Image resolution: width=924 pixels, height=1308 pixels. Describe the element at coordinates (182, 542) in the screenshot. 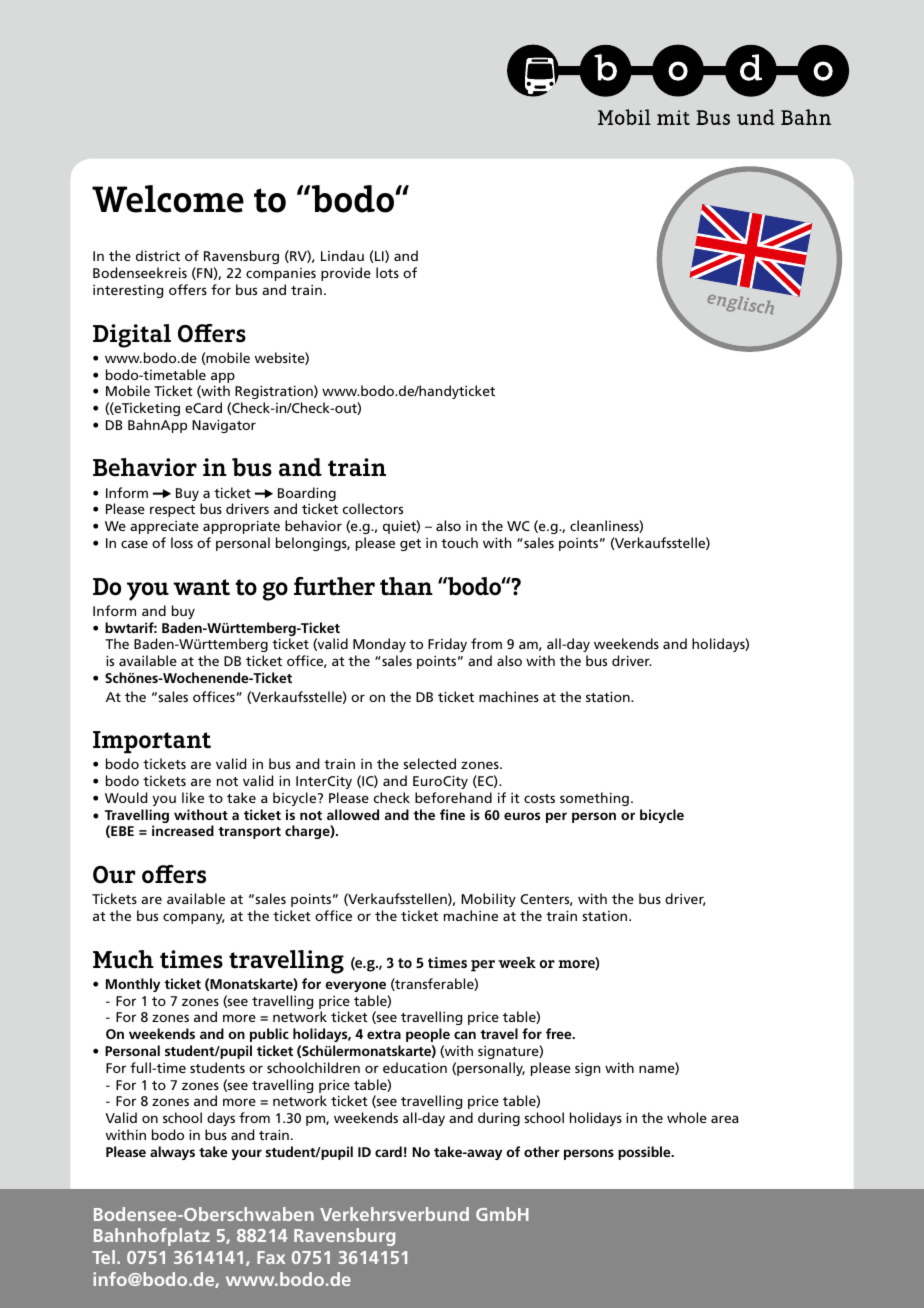

I see `loss` at that location.
